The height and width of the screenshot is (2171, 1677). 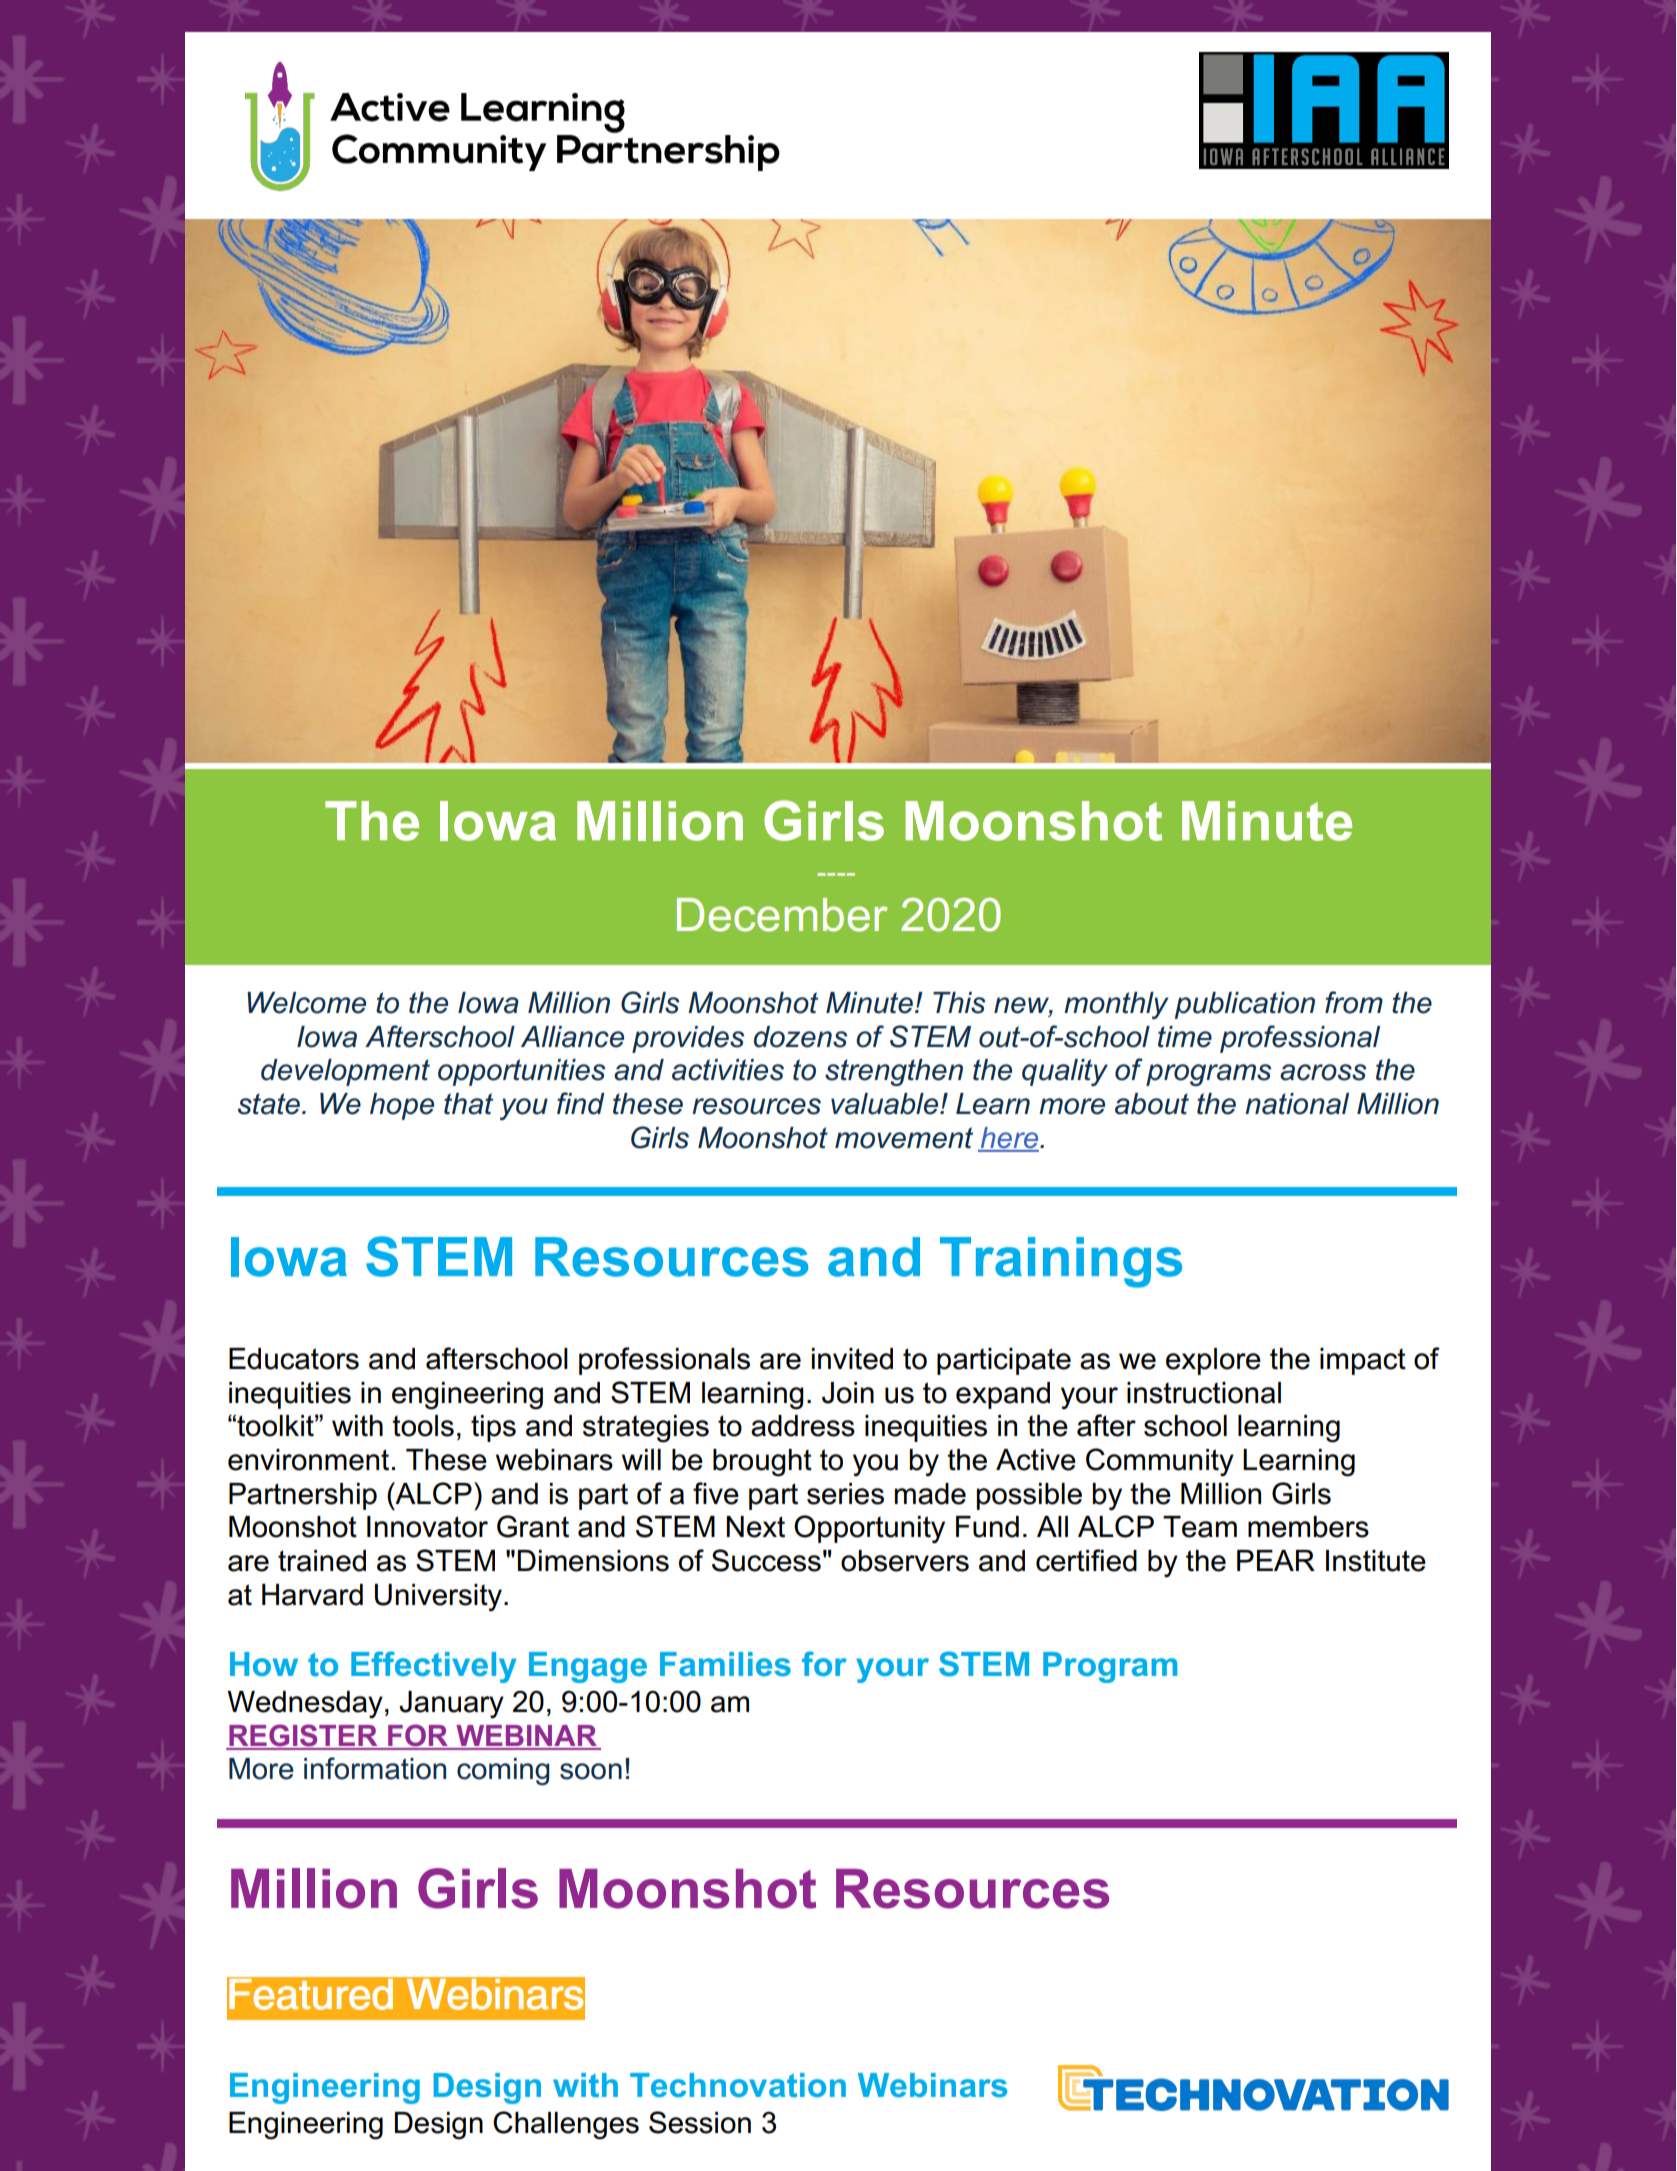 I want to click on Welcome, so click(x=306, y=1003).
